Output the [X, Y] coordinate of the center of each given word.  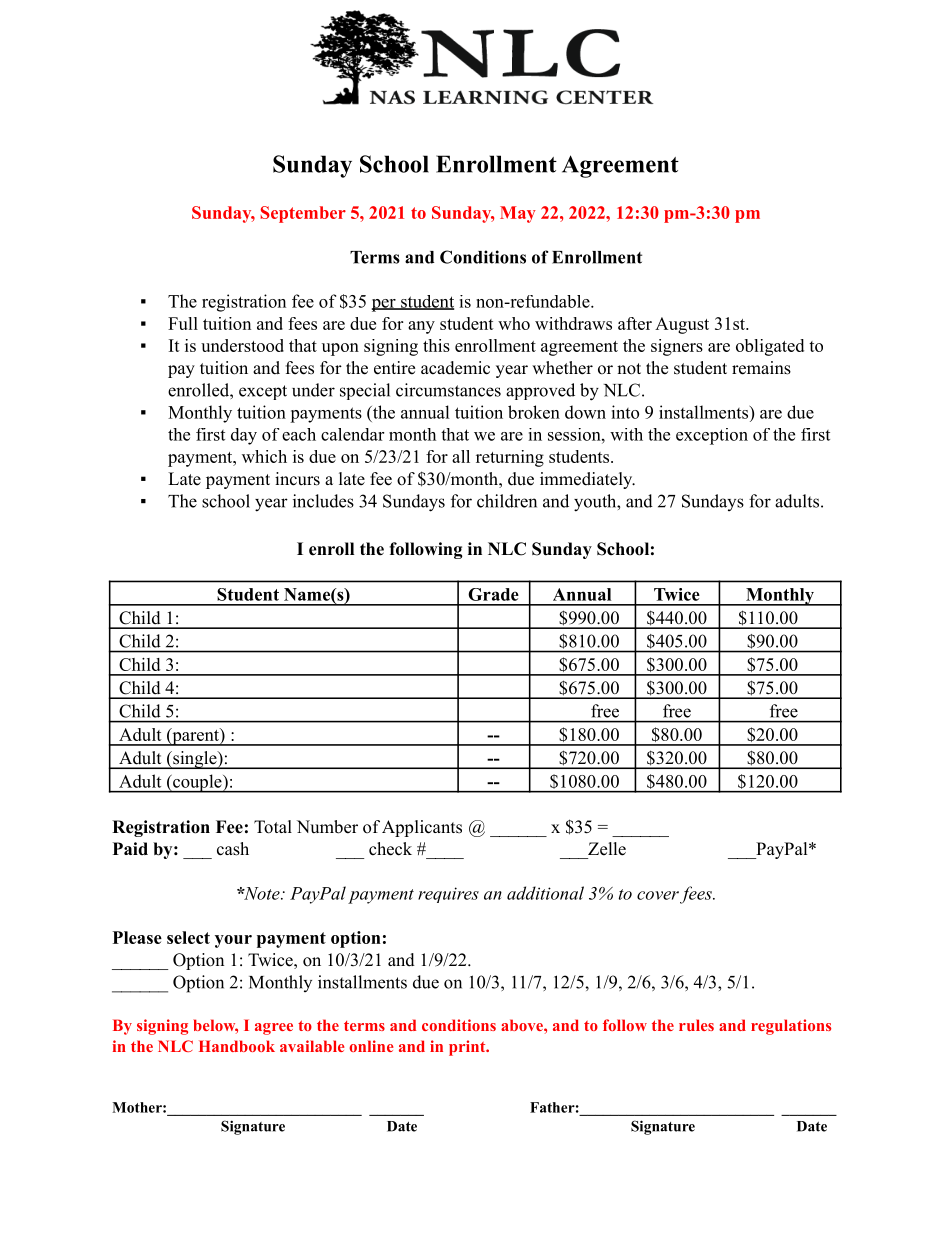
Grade [493, 594]
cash [233, 849]
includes [323, 501]
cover [658, 895]
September [303, 214]
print [468, 1048]
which [264, 456]
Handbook [237, 1046]
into [625, 412]
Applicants [422, 828]
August [682, 325]
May [518, 214]
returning [510, 458]
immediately [587, 480]
